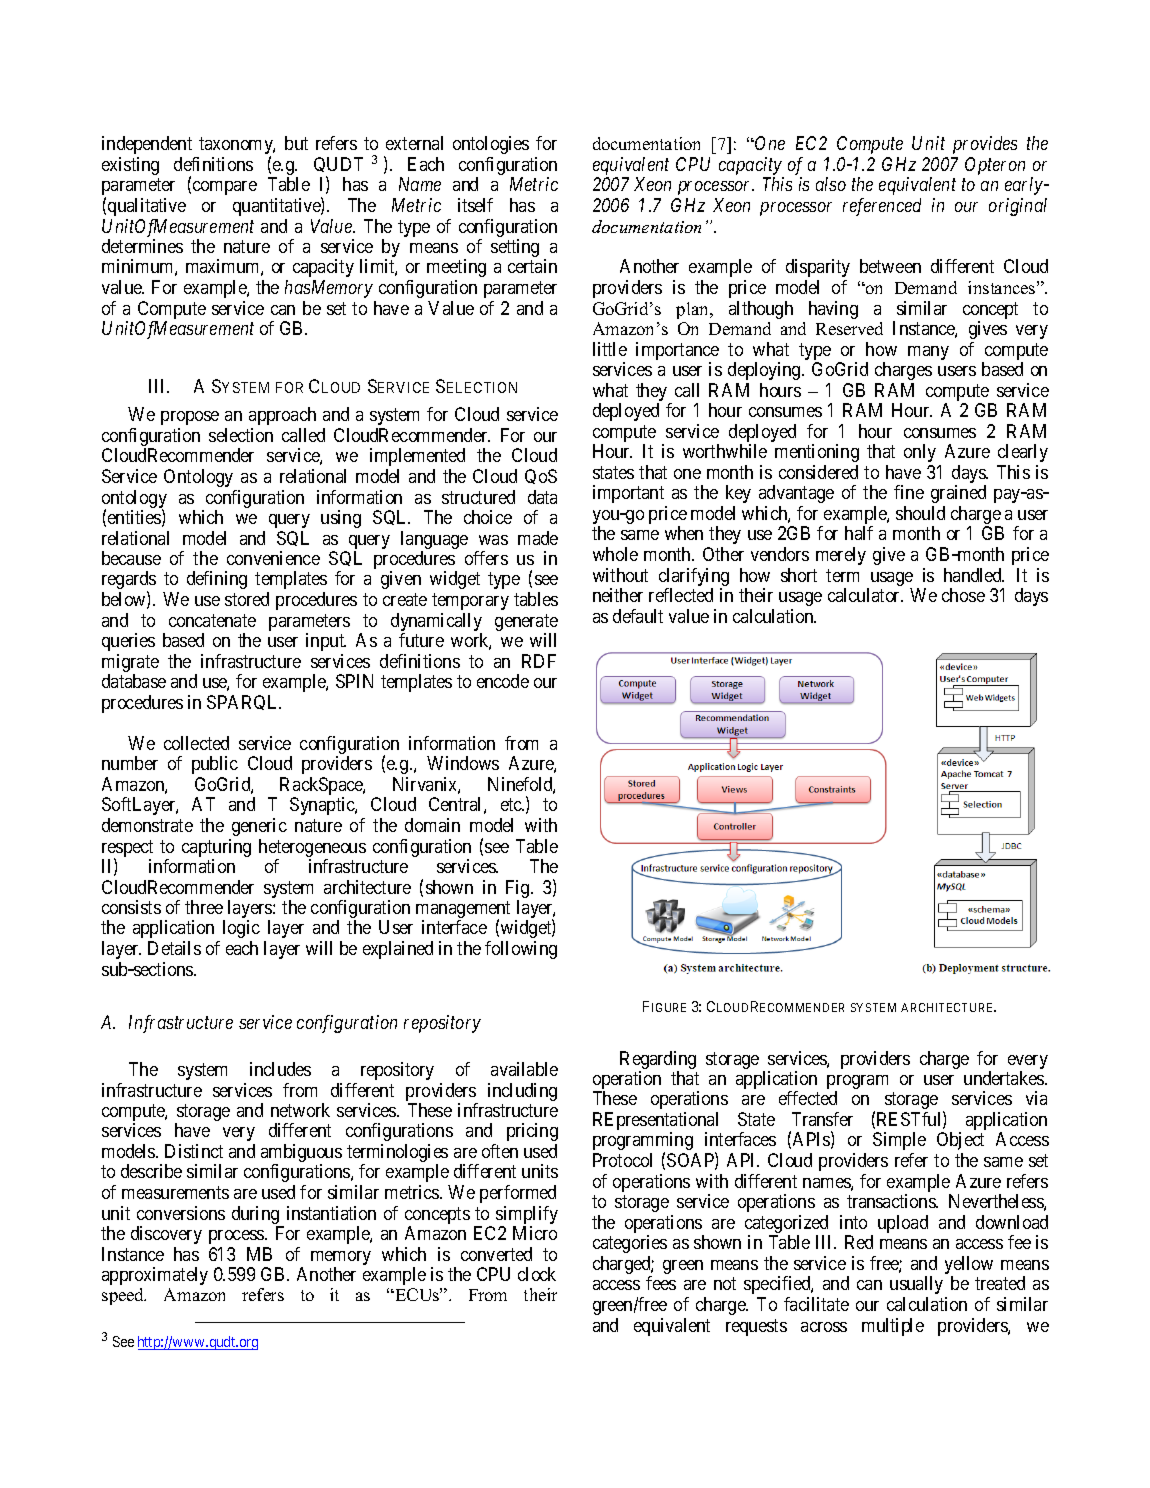 This document has width=1150, height=1488. I want to click on encode, so click(503, 681).
